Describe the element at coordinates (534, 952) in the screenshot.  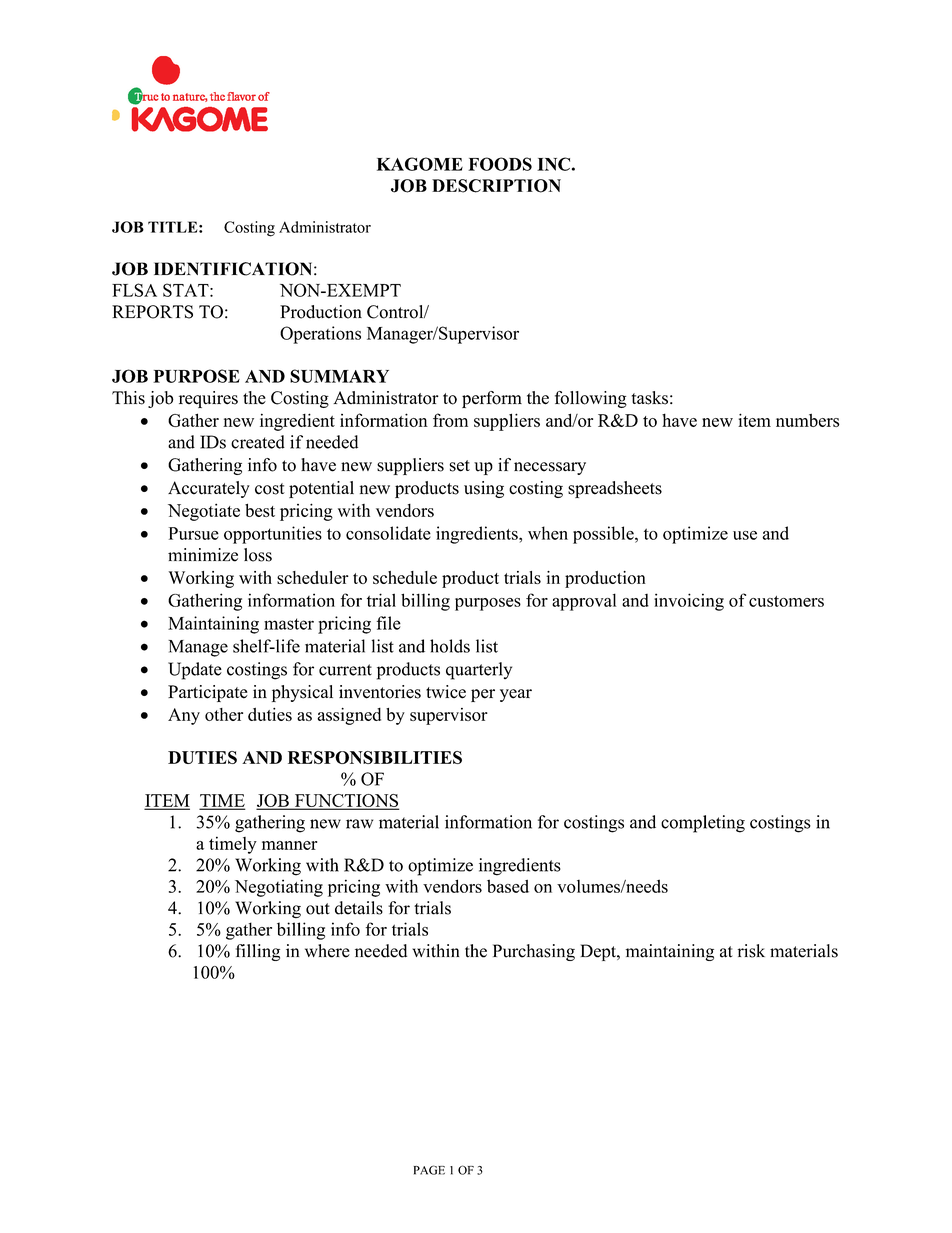
I see `Purchasing` at that location.
